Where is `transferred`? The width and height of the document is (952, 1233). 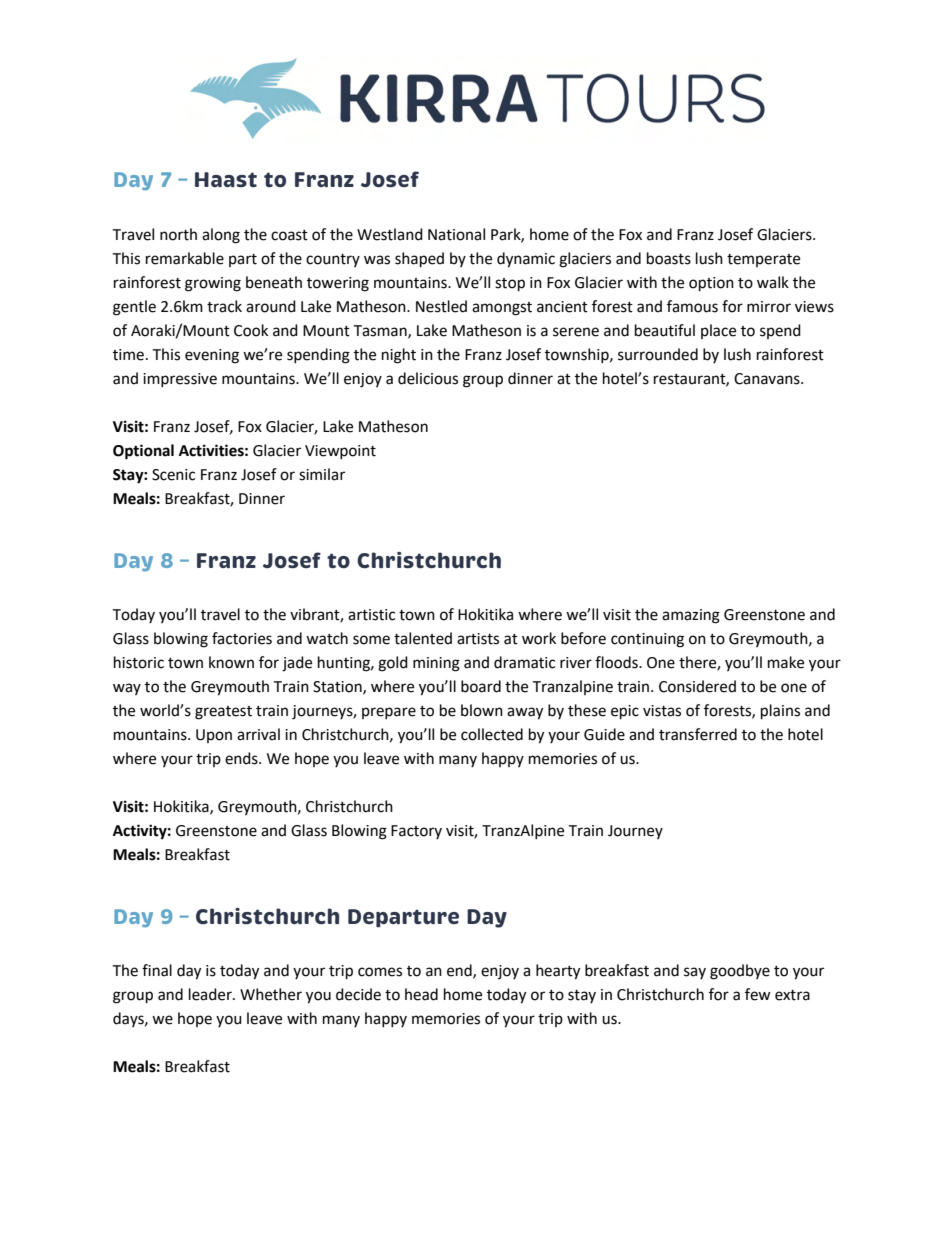 transferred is located at coordinates (698, 734).
